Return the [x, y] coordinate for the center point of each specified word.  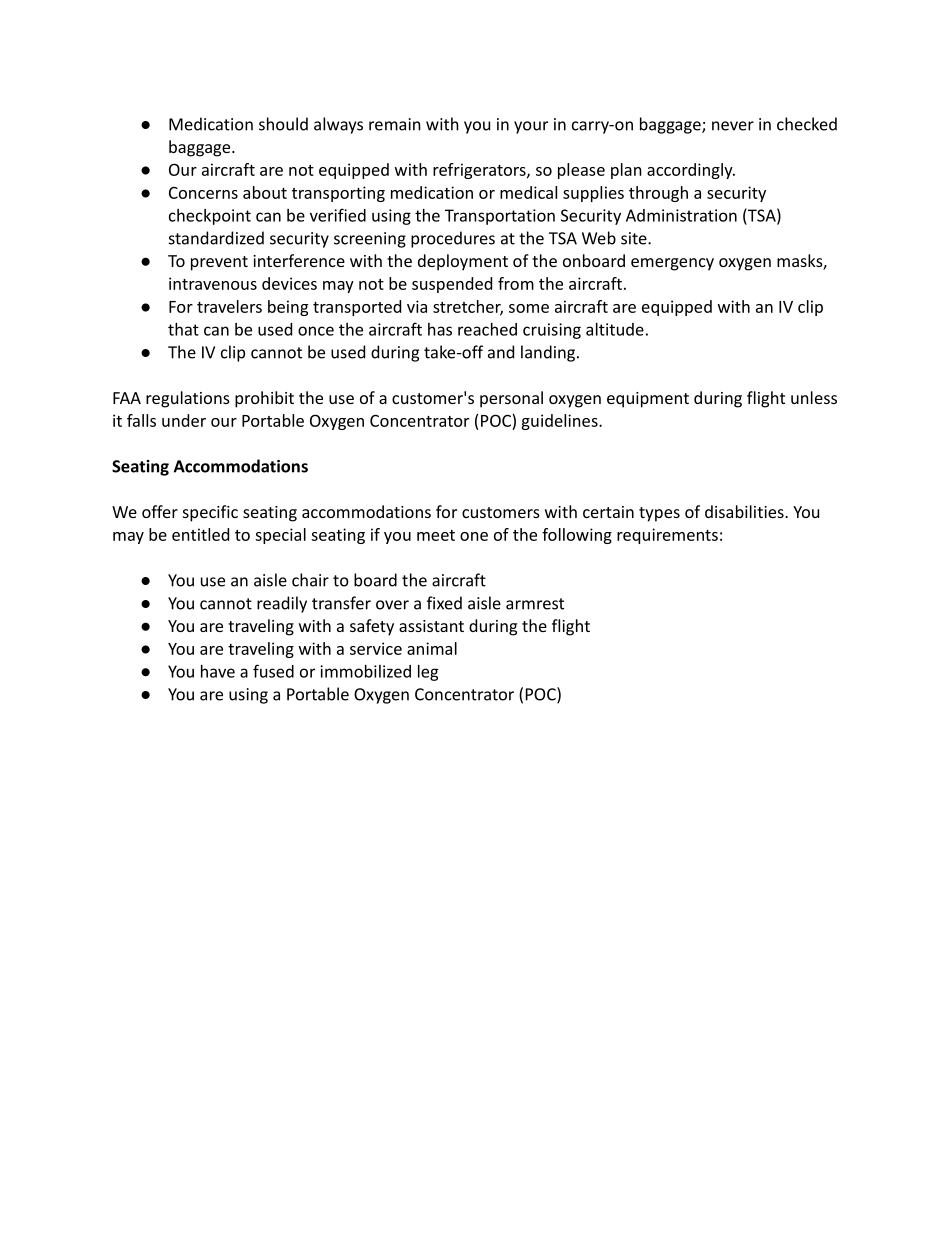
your [531, 127]
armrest [535, 604]
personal [511, 399]
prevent [219, 263]
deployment [463, 262]
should [283, 124]
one [474, 536]
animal [432, 648]
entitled [200, 534]
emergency [672, 264]
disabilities [745, 511]
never [733, 126]
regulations [188, 399]
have [218, 671]
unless [814, 397]
